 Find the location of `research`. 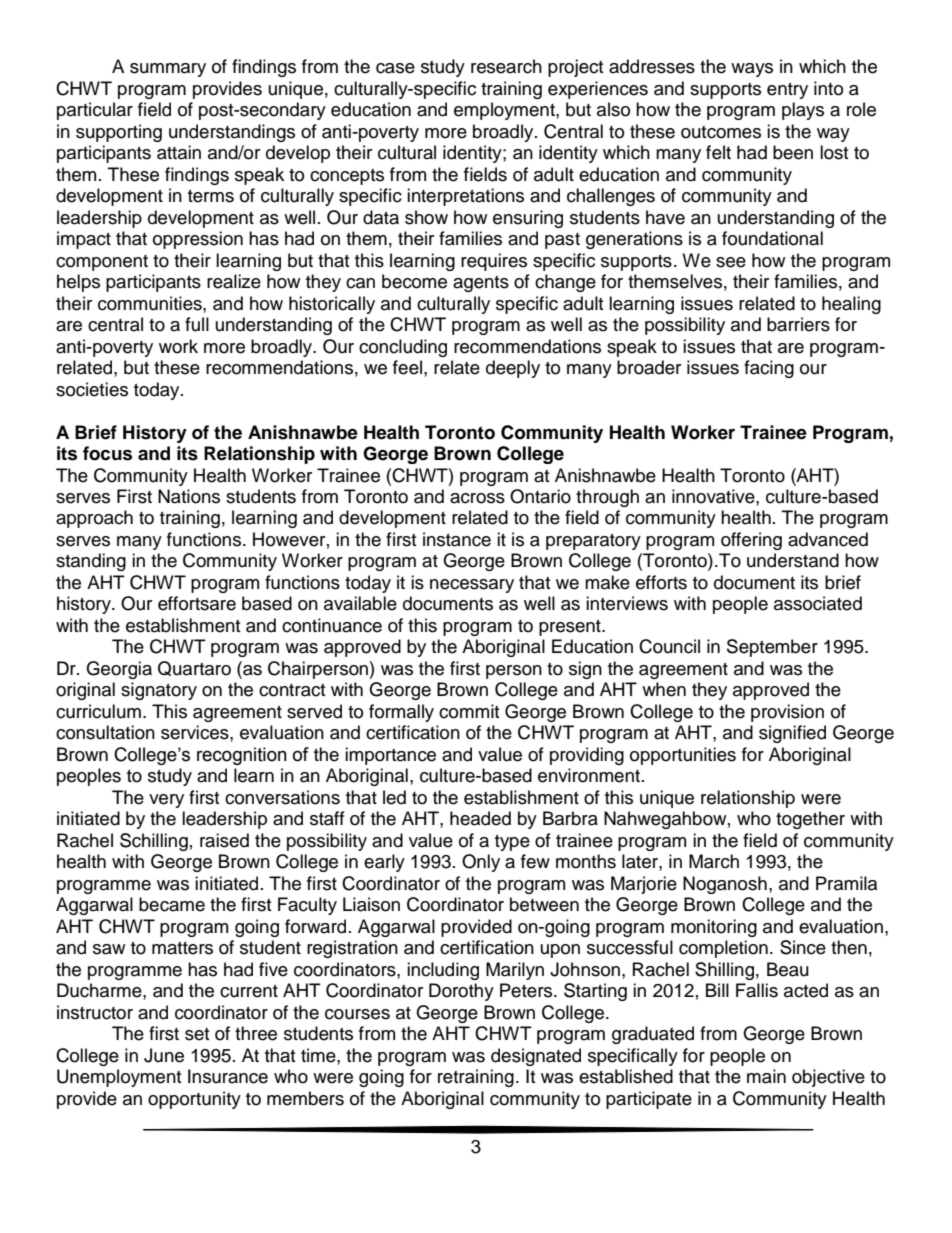

research is located at coordinates (506, 66).
